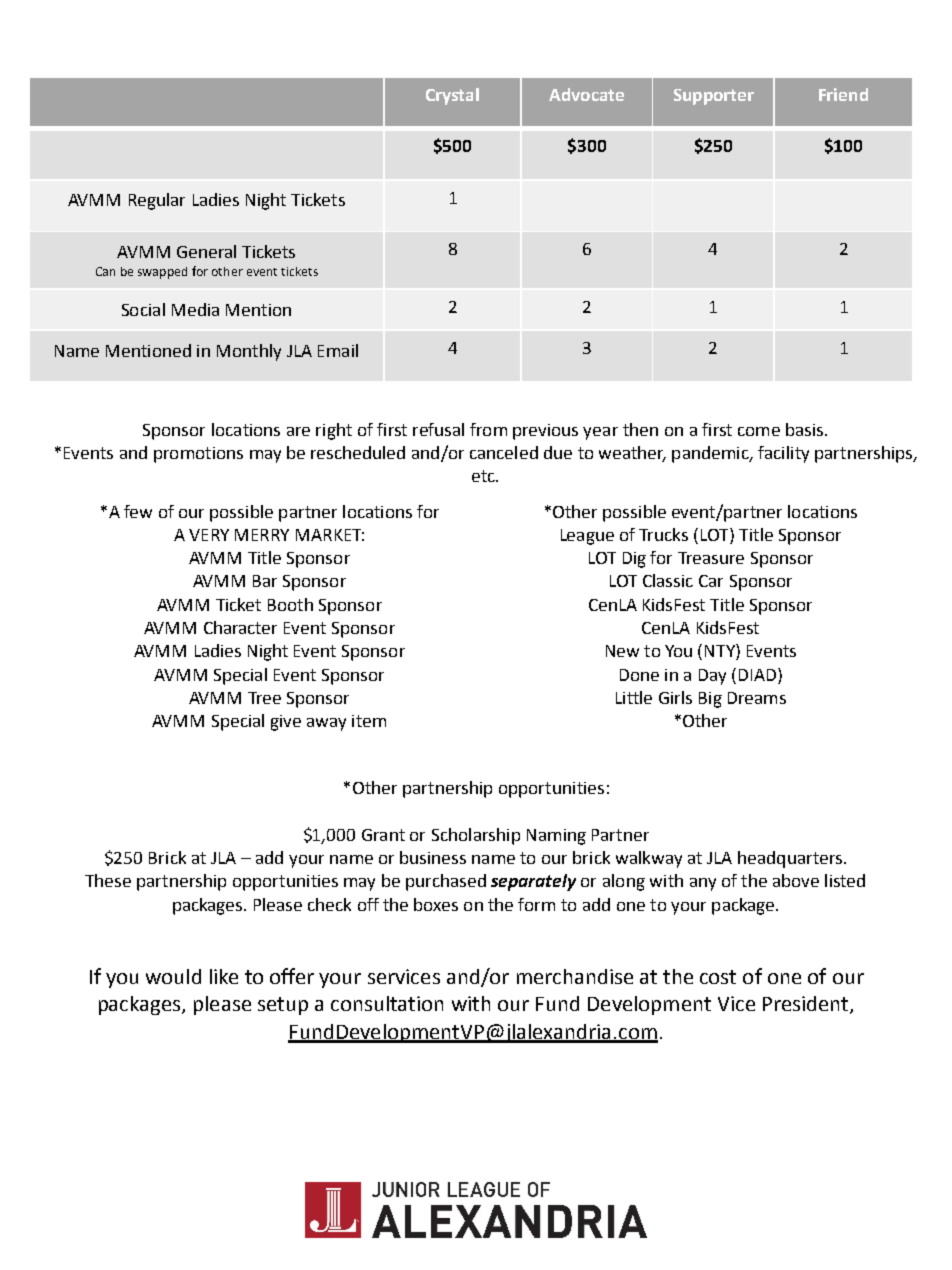 The height and width of the document is (1270, 952). Describe the element at coordinates (209, 535) in the document. I see `VERY` at that location.
